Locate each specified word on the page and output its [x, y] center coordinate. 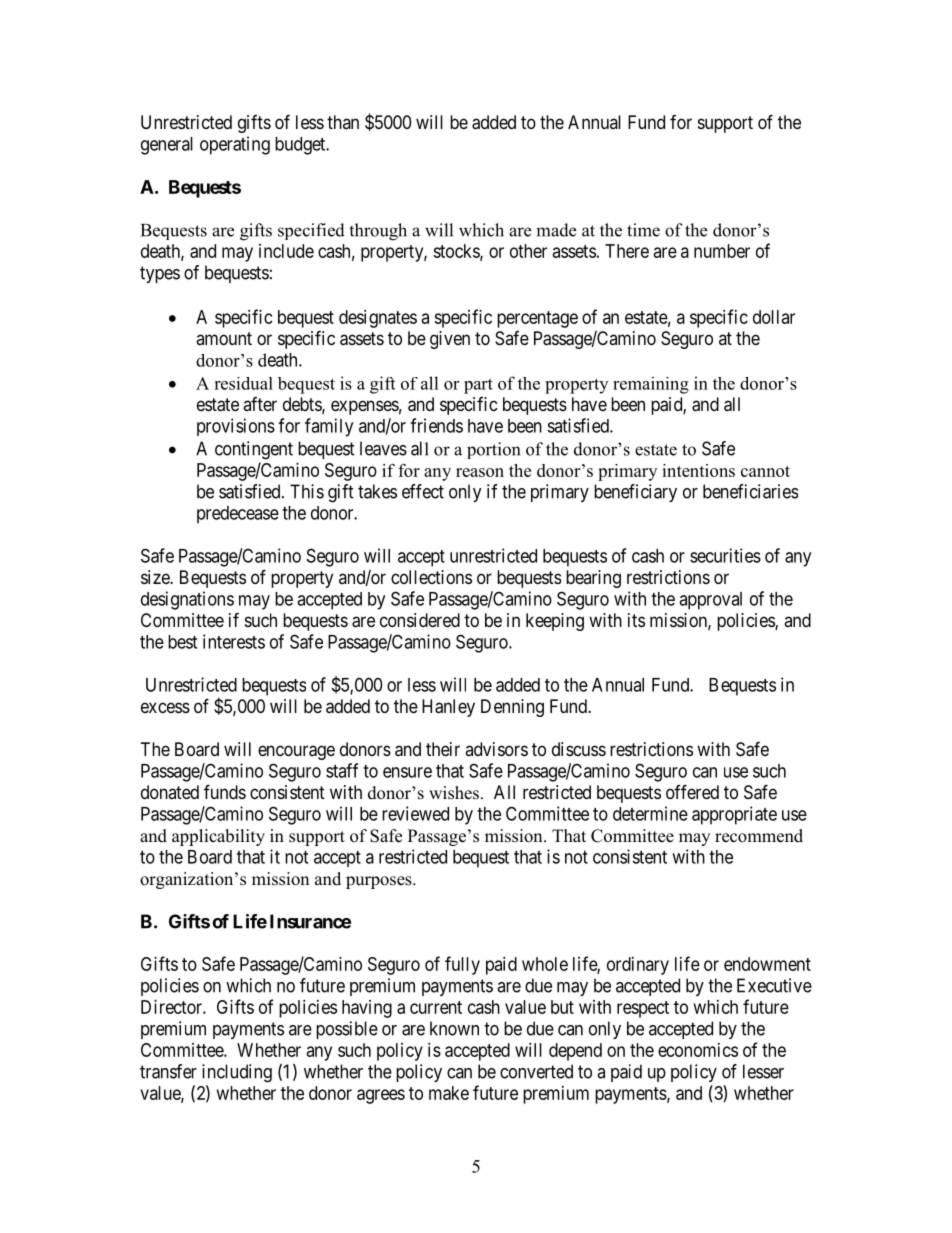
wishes [454, 793]
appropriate [734, 815]
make [449, 1093]
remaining [651, 385]
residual [243, 383]
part [478, 386]
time [643, 230]
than [343, 122]
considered [420, 620]
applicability [218, 837]
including [237, 1073]
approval [710, 601]
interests [234, 641]
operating [235, 145]
